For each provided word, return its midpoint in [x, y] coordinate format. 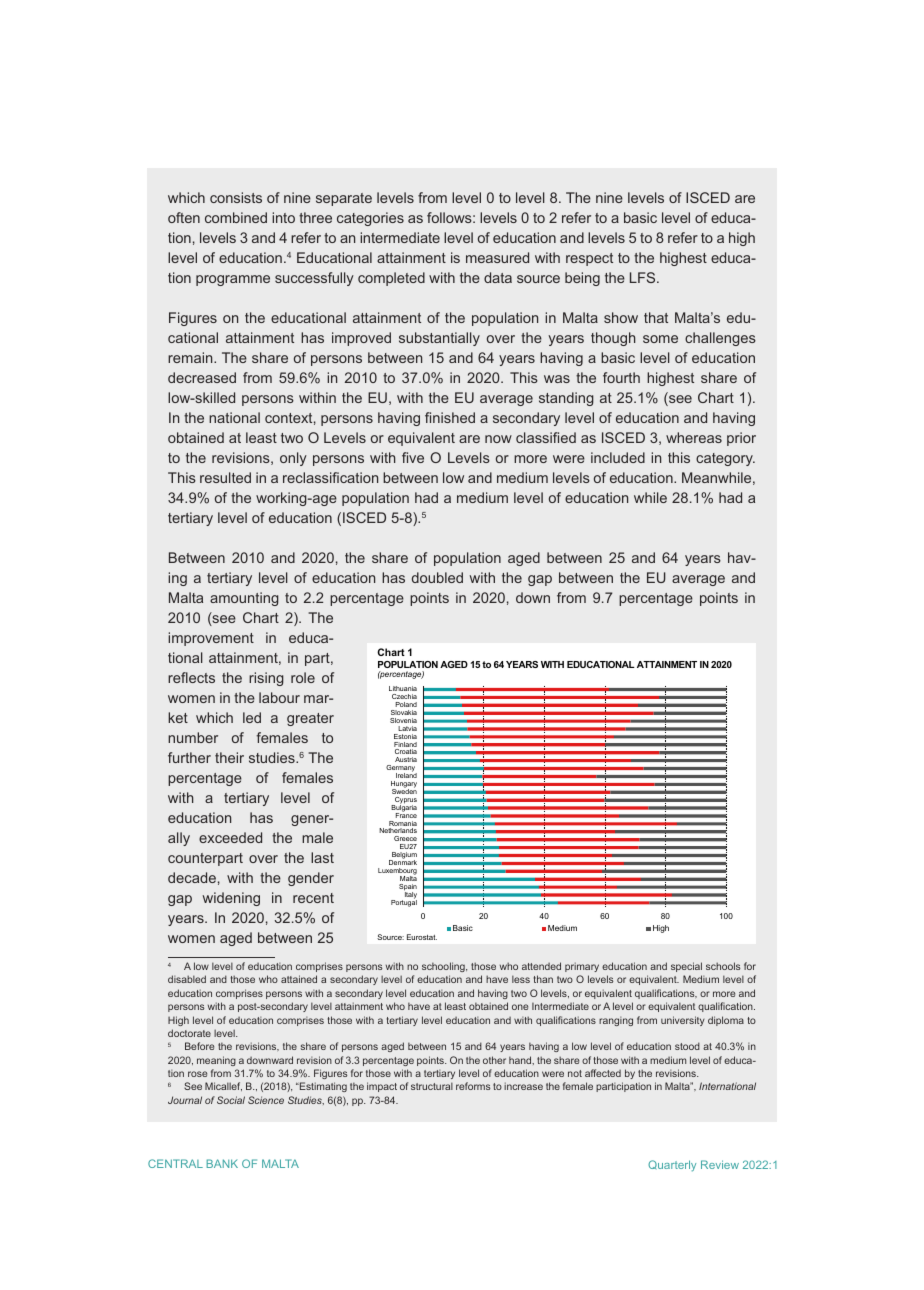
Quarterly [672, 1166]
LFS [644, 277]
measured [497, 257]
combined [236, 217]
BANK [222, 1163]
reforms [473, 1086]
